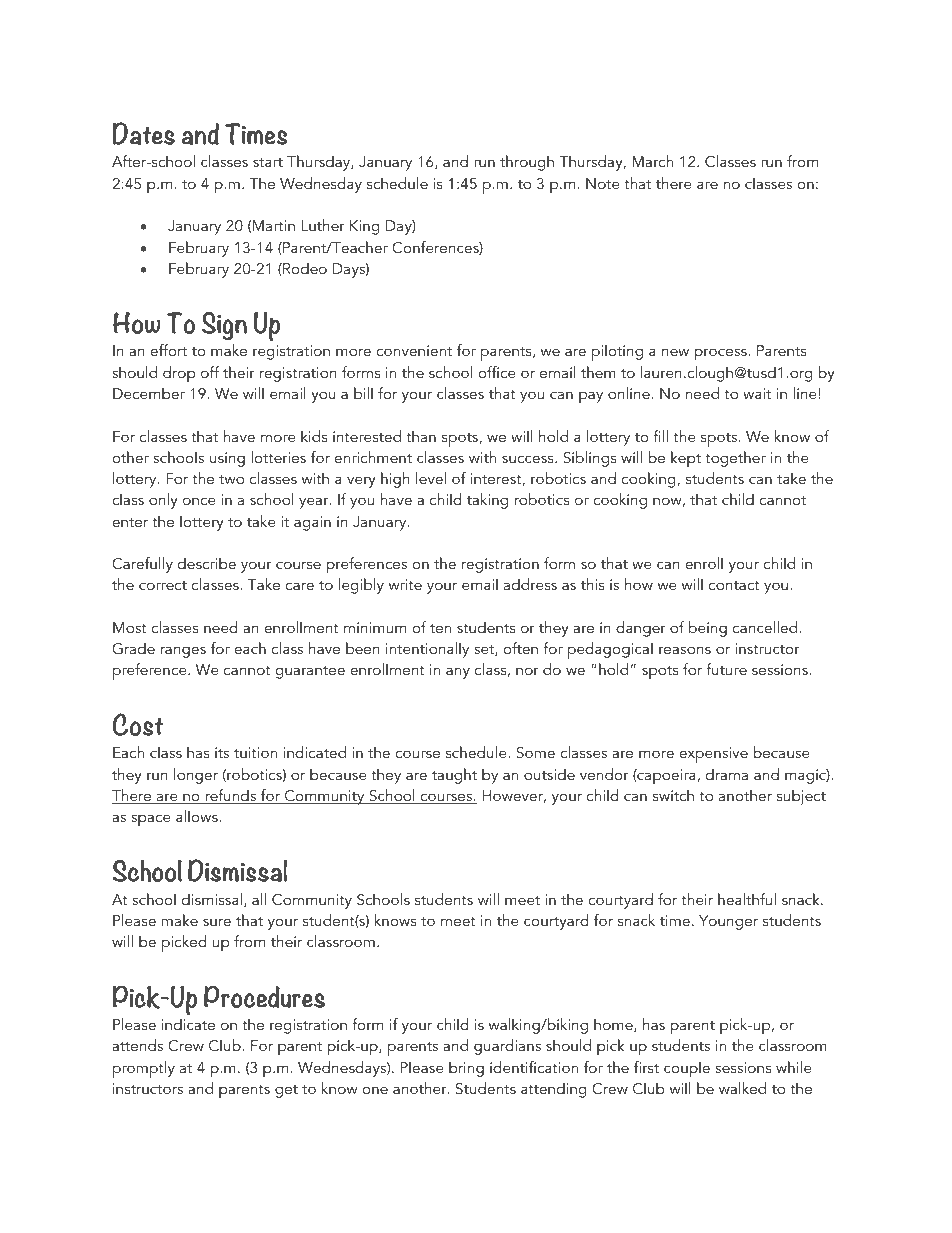 The image size is (952, 1233). Describe the element at coordinates (163, 585) in the screenshot. I see `correct` at that location.
